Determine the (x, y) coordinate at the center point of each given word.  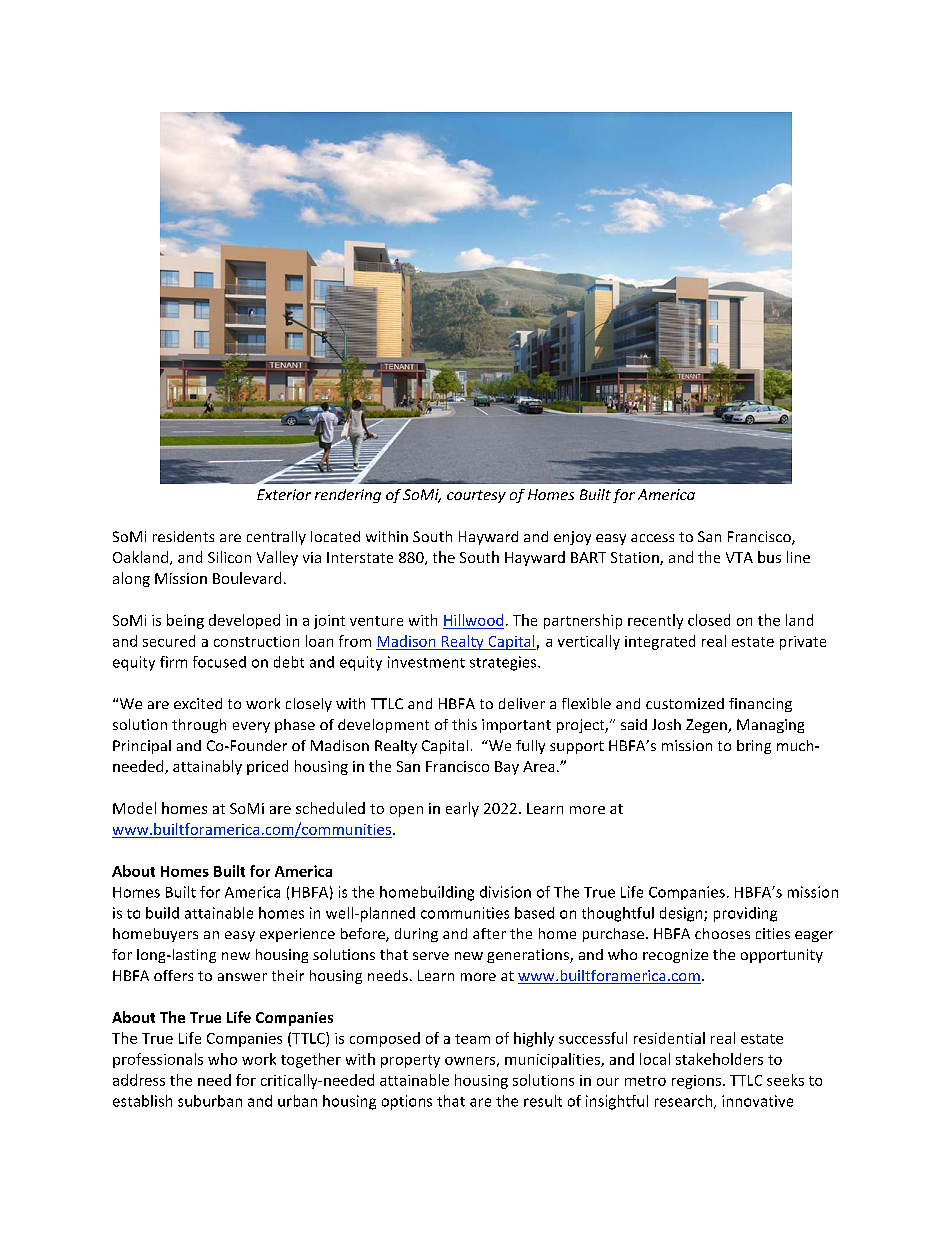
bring (754, 747)
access (652, 538)
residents (183, 536)
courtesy (476, 496)
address (139, 1080)
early (462, 809)
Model (134, 808)
